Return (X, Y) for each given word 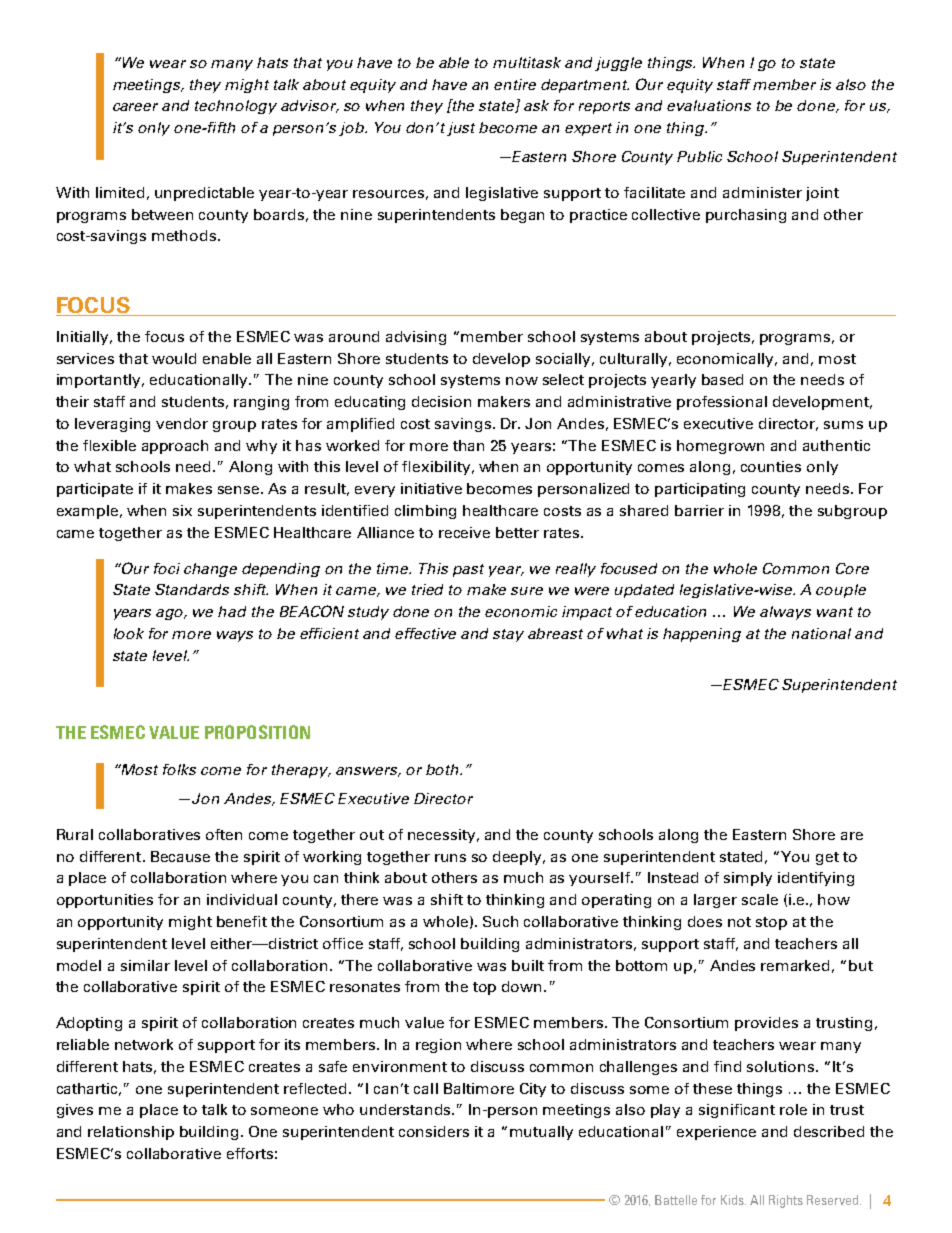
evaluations (709, 105)
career (135, 107)
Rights (786, 1201)
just (461, 129)
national (821, 633)
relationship (131, 1133)
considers (434, 1131)
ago (171, 614)
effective (425, 633)
